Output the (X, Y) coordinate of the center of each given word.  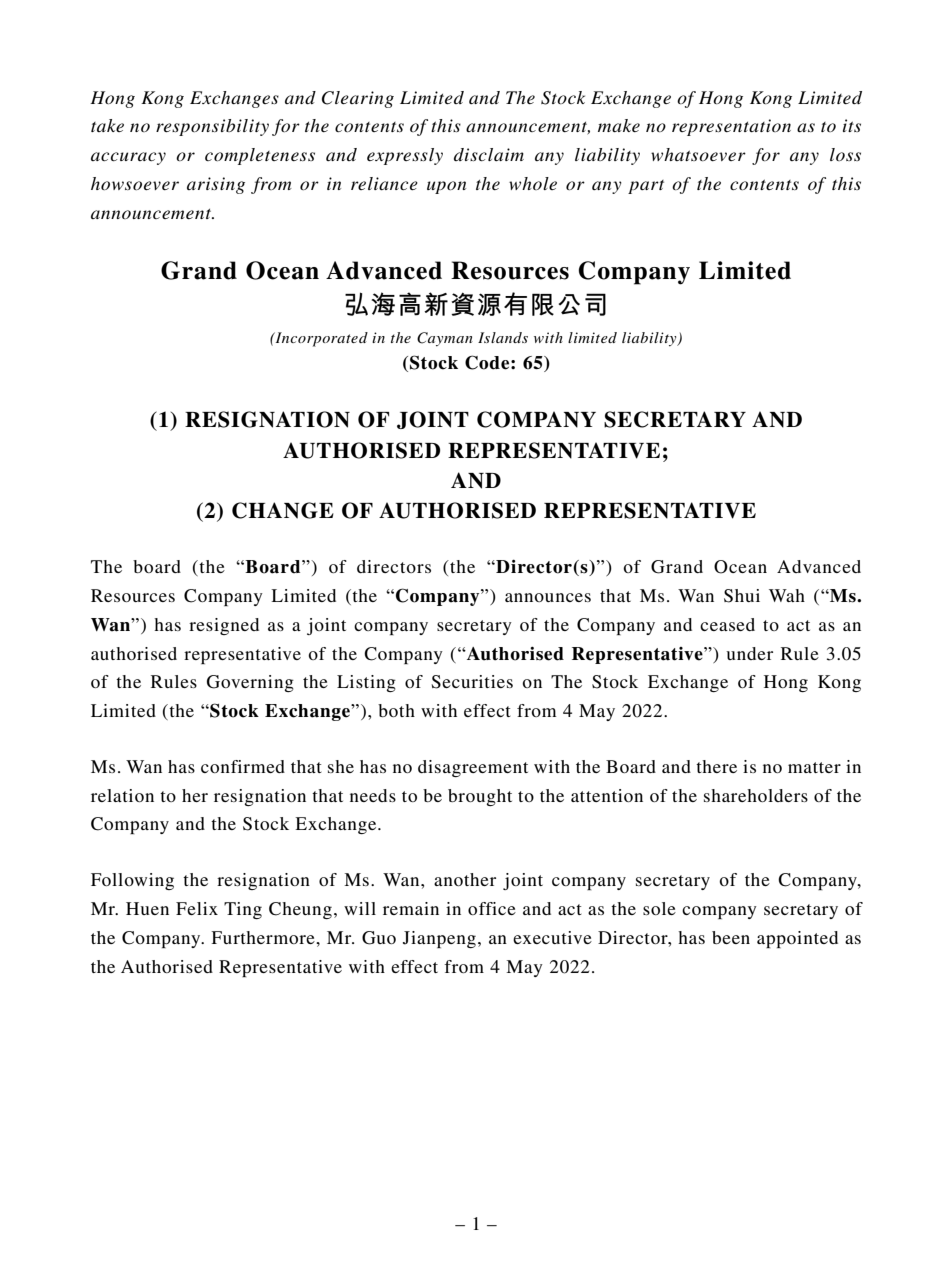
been (731, 937)
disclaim (489, 154)
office (492, 908)
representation (731, 127)
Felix (197, 908)
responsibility (212, 127)
